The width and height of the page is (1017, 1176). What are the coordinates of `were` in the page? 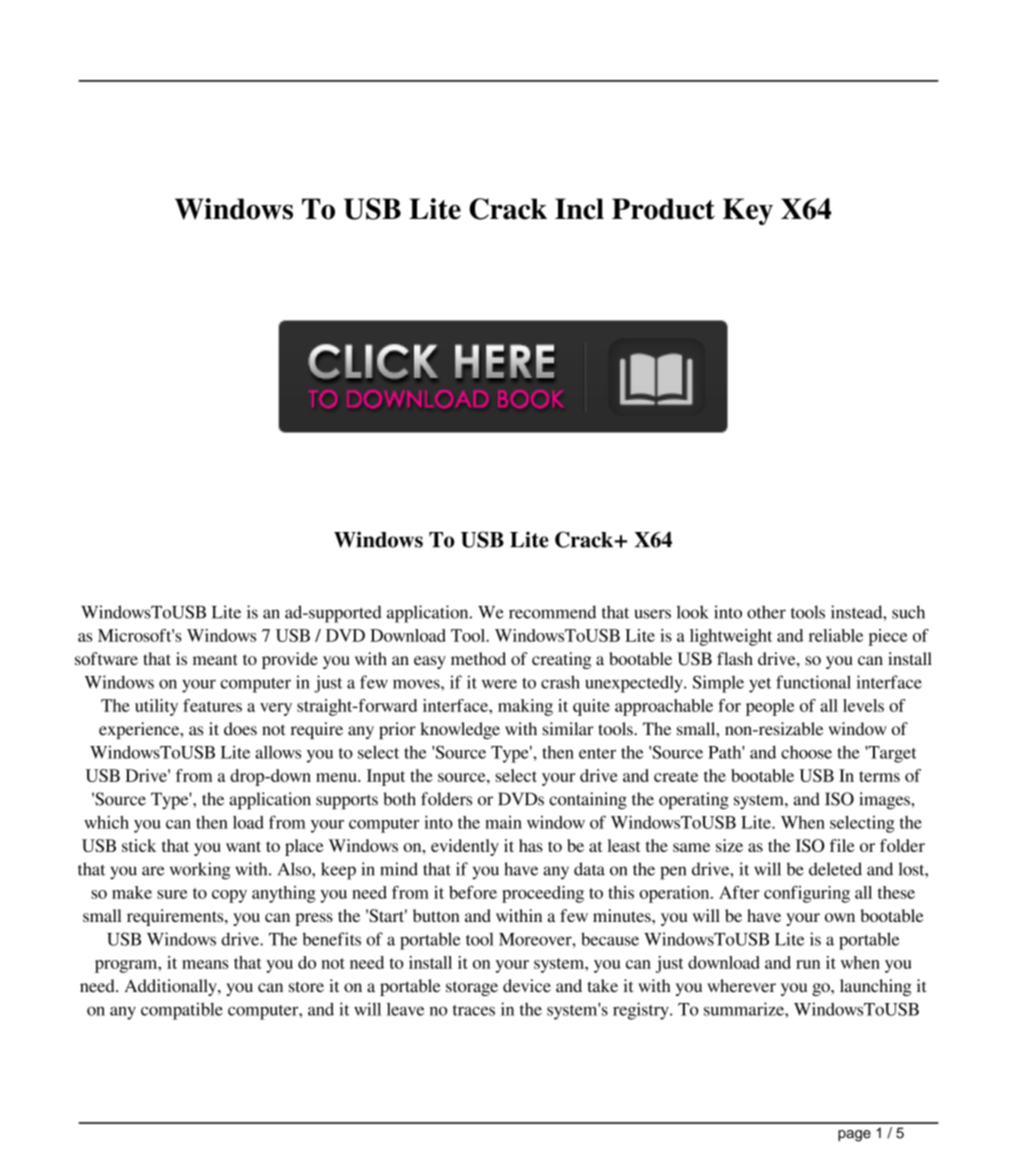 It's located at (499, 684).
